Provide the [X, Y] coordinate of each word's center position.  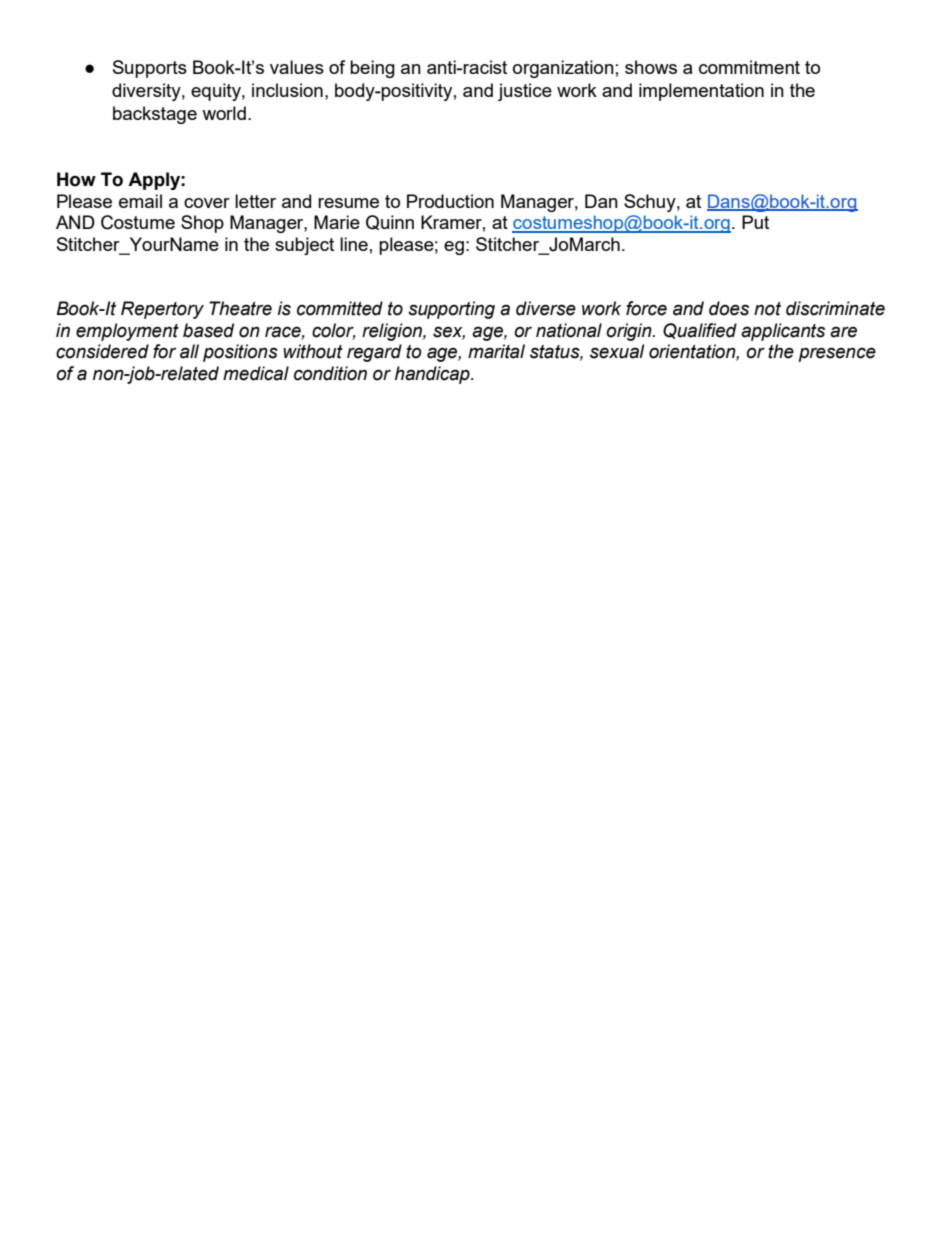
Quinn [390, 222]
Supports [150, 69]
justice [525, 92]
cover [207, 203]
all [189, 351]
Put [755, 222]
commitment [749, 67]
